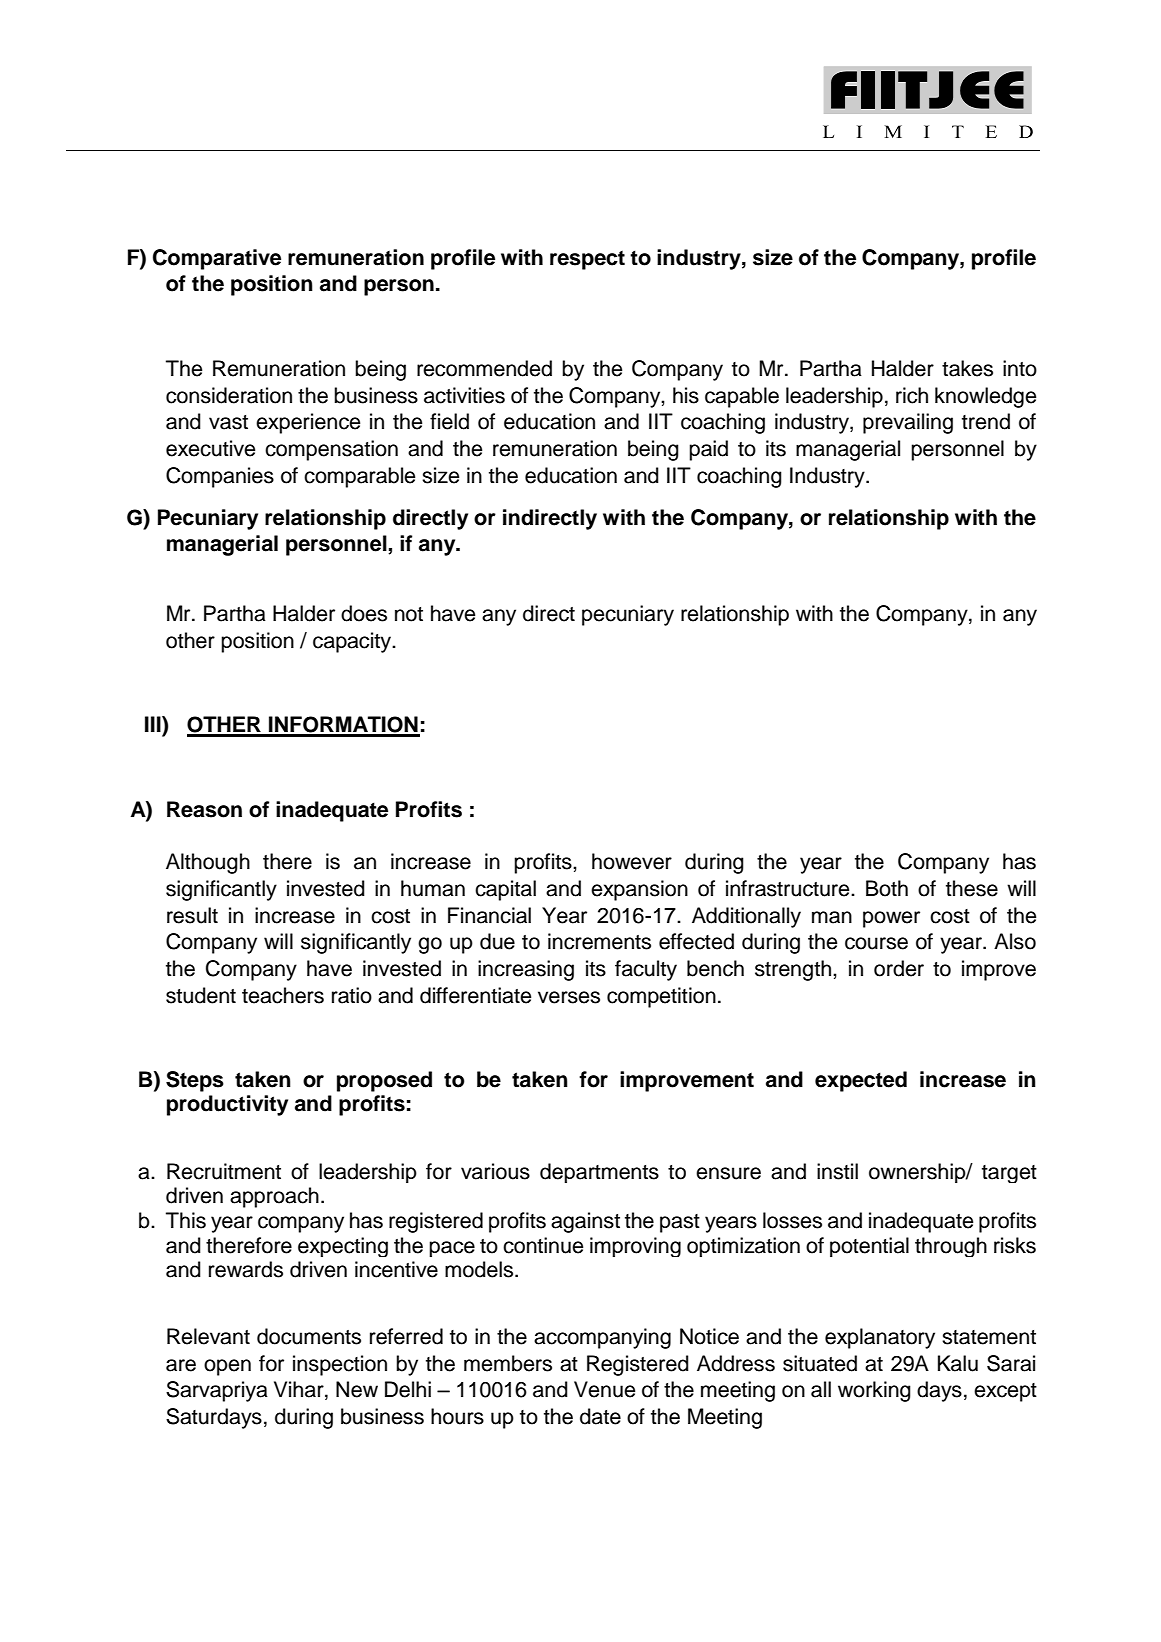 The width and height of the screenshot is (1161, 1642). What do you see at coordinates (632, 861) in the screenshot?
I see `however` at bounding box center [632, 861].
